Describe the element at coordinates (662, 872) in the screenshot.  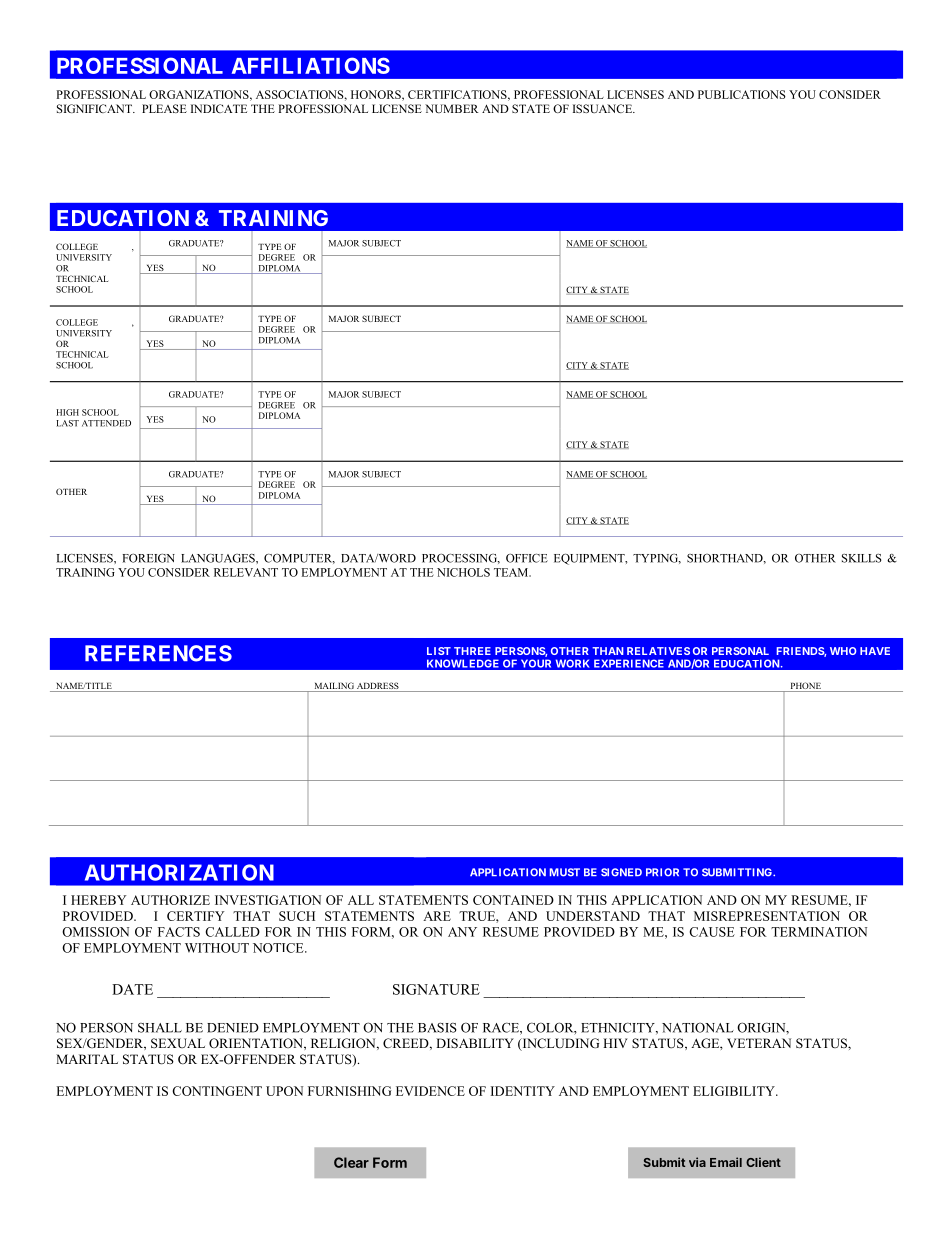
I see `PRIOR` at that location.
